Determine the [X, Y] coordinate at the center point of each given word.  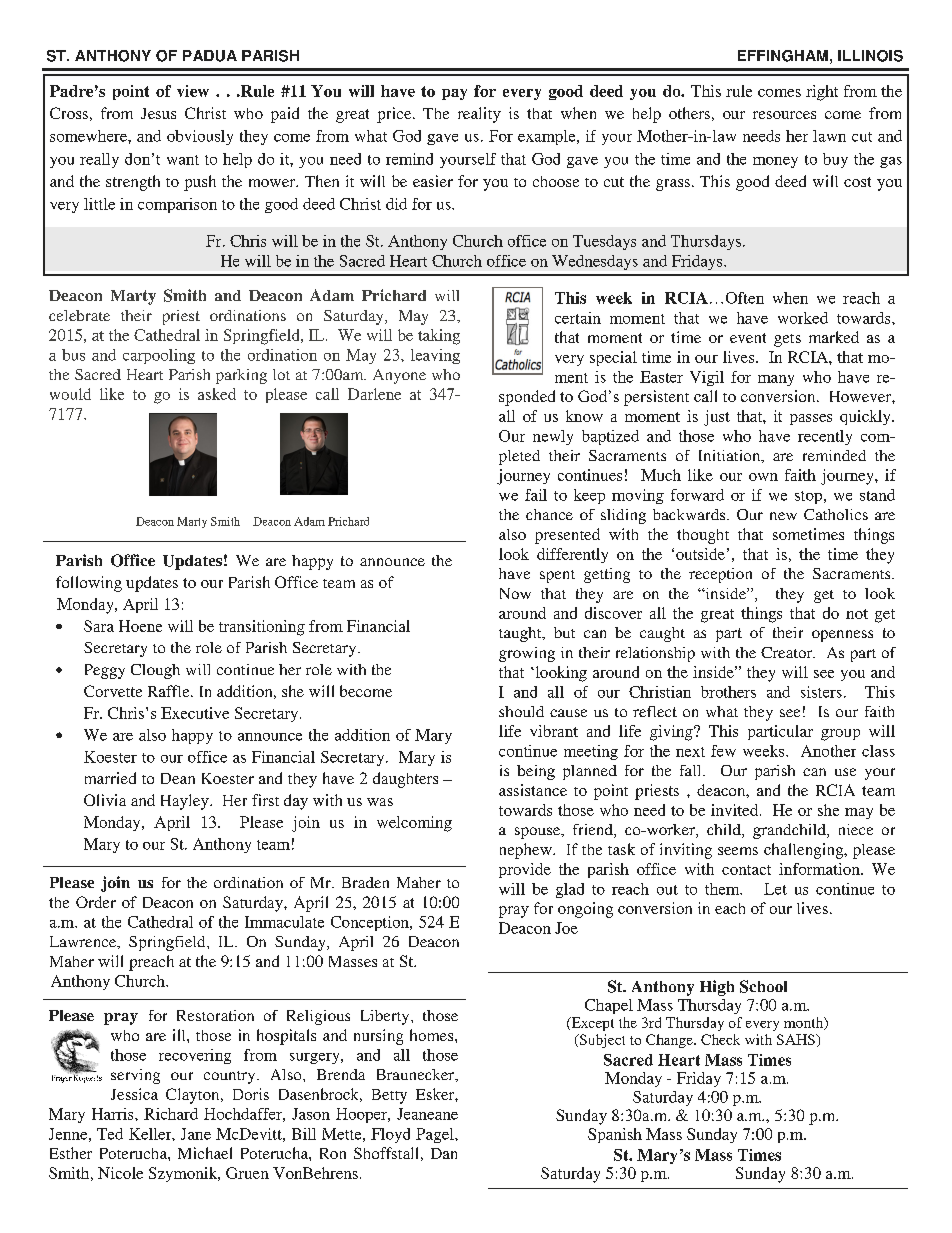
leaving [435, 356]
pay [454, 94]
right [822, 93]
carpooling [159, 356]
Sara [99, 626]
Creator [788, 652]
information [820, 869]
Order [96, 902]
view [193, 91]
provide [525, 870]
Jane [196, 1134]
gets [787, 340]
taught [521, 634]
